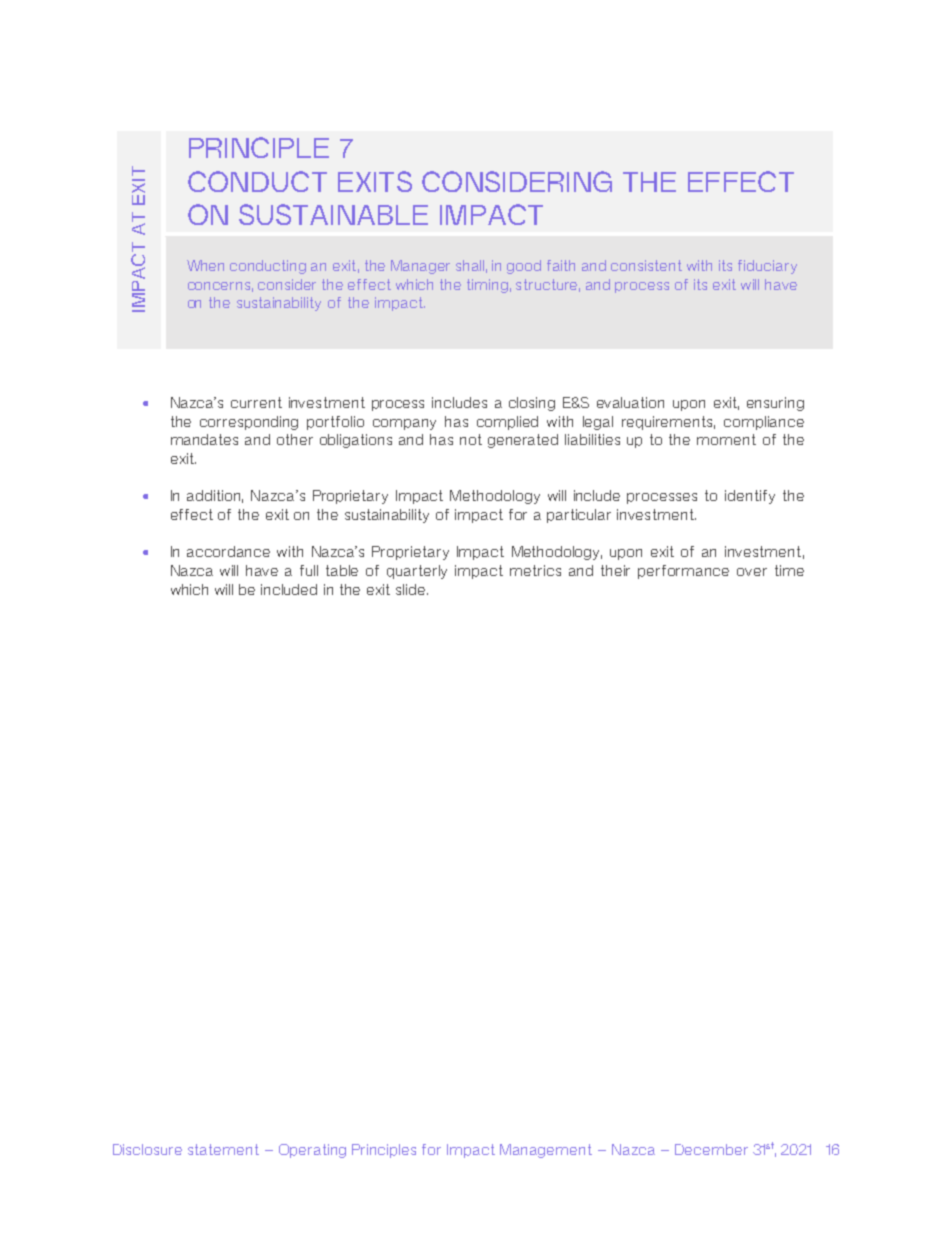 The image size is (952, 1233). What do you see at coordinates (309, 570) in the image?
I see `full` at bounding box center [309, 570].
